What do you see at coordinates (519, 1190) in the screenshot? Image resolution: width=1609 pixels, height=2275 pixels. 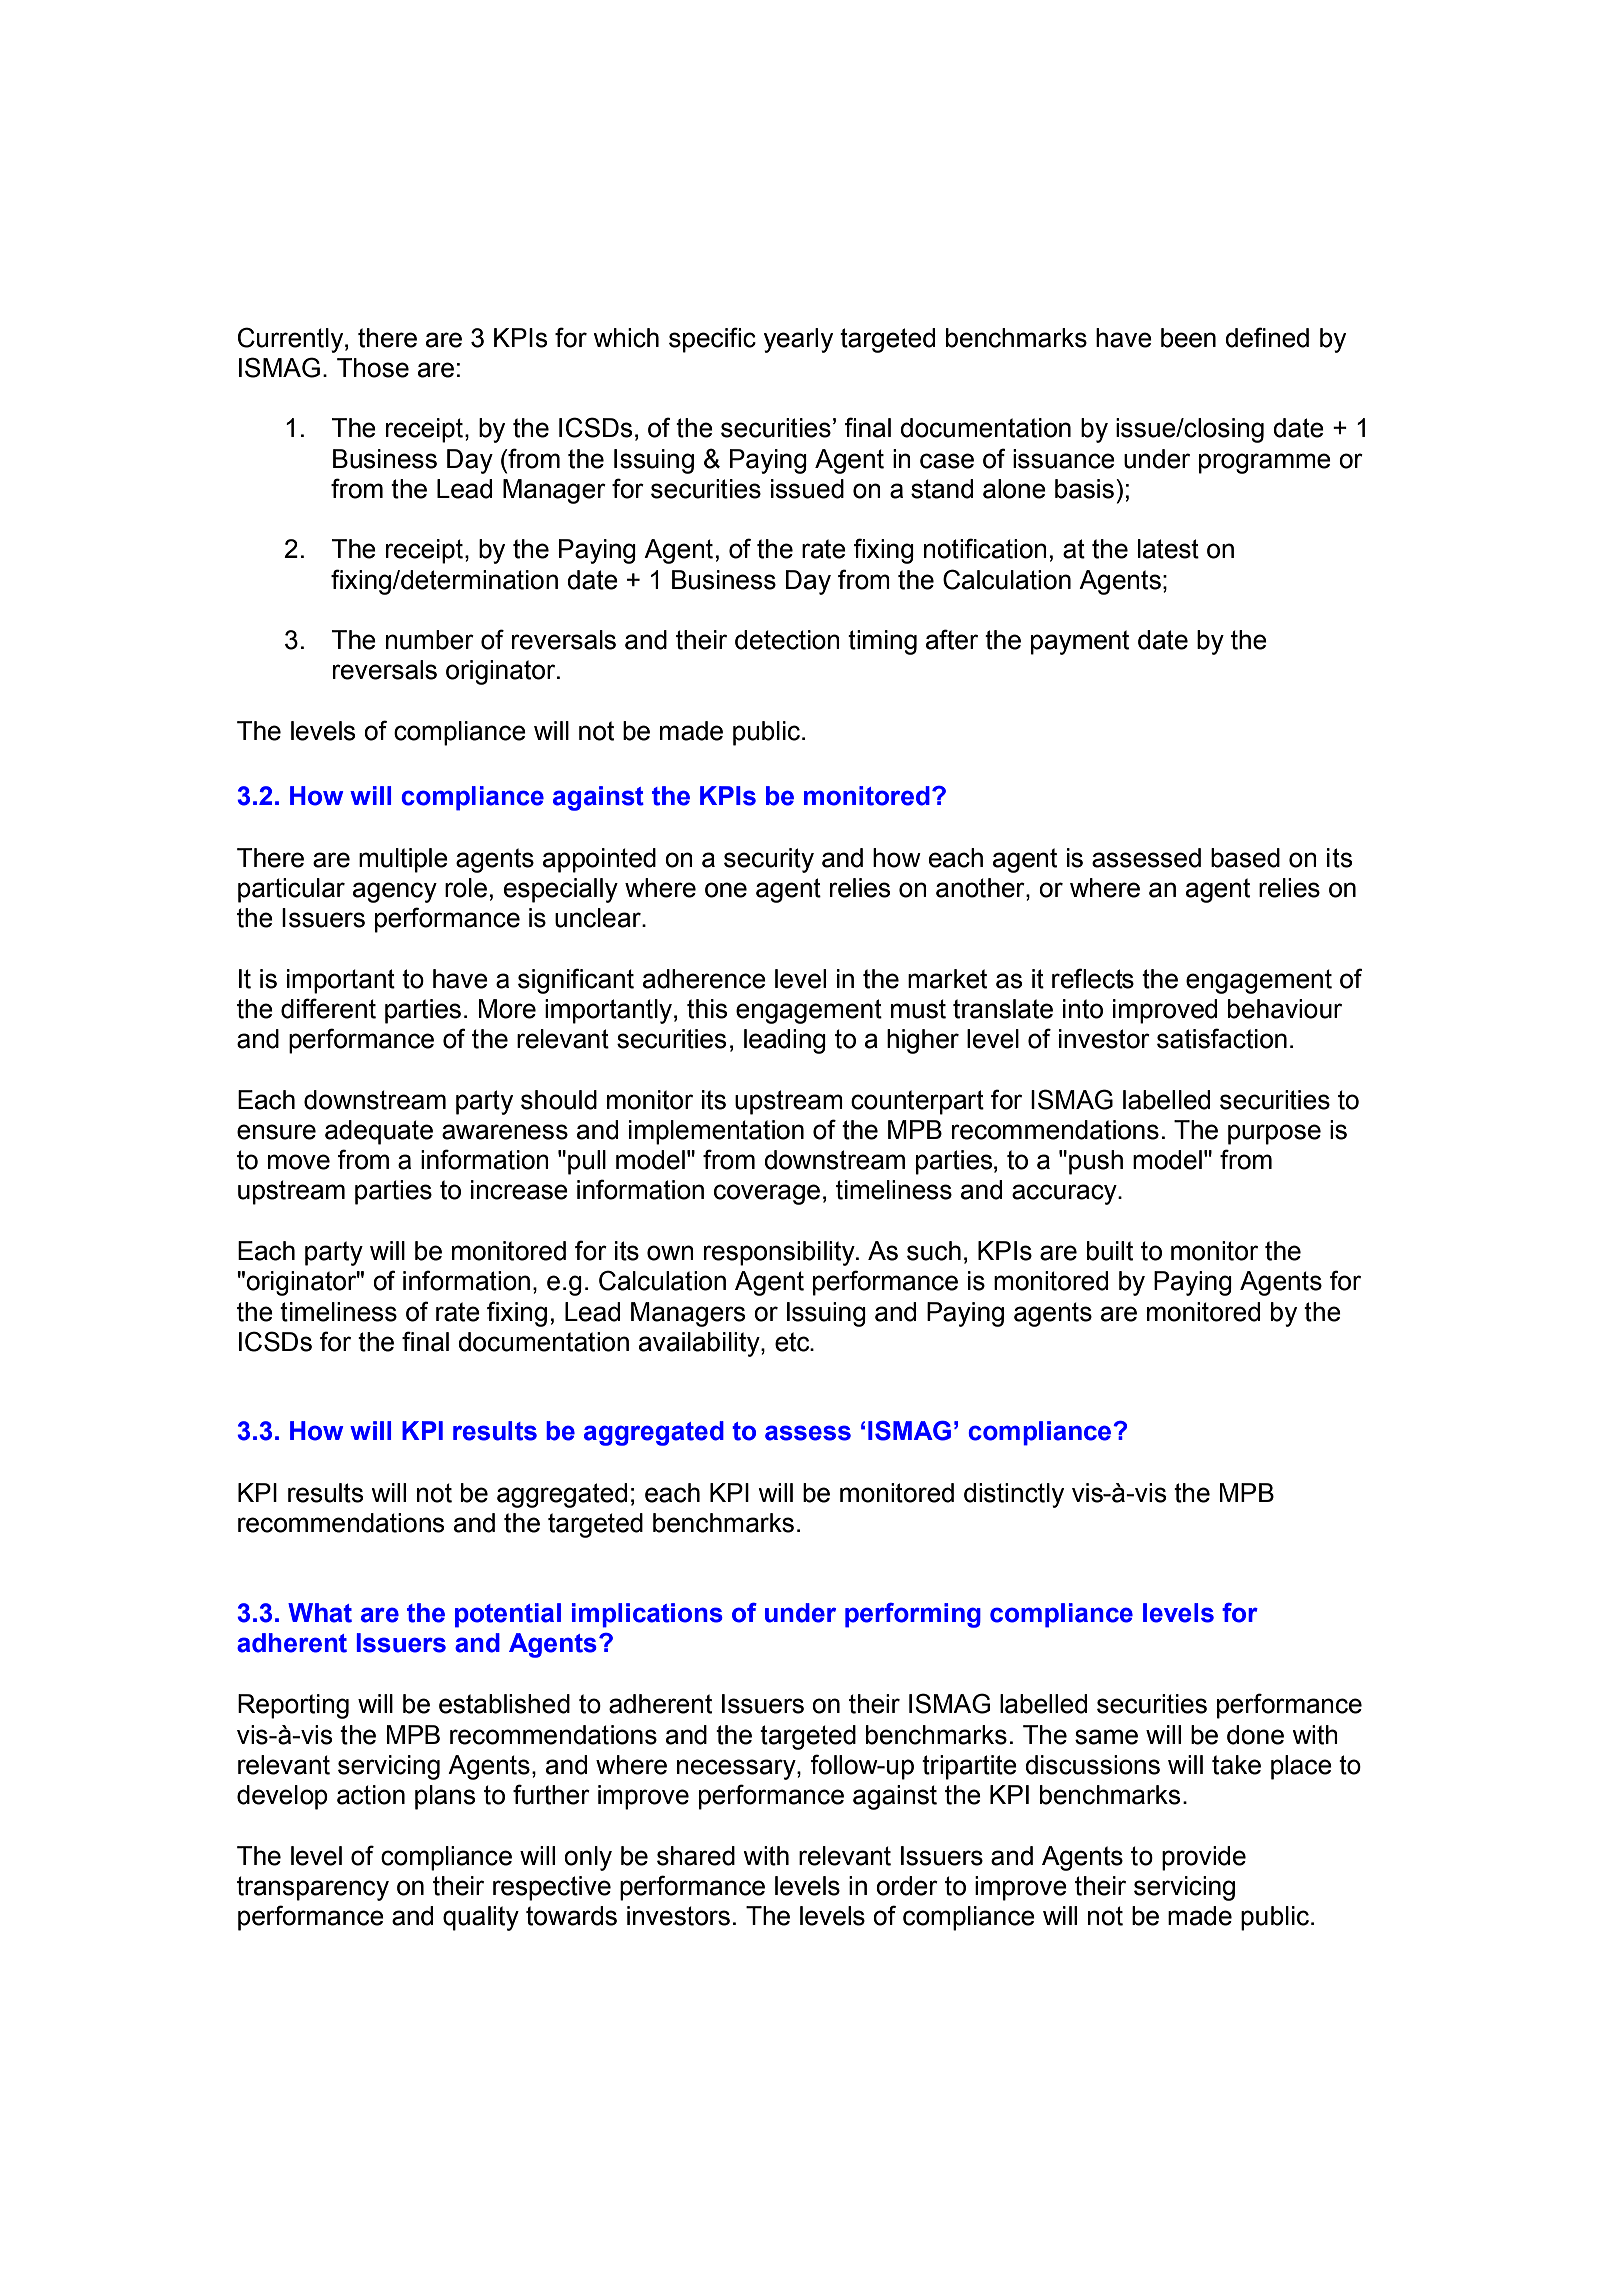 I see `increase` at bounding box center [519, 1190].
